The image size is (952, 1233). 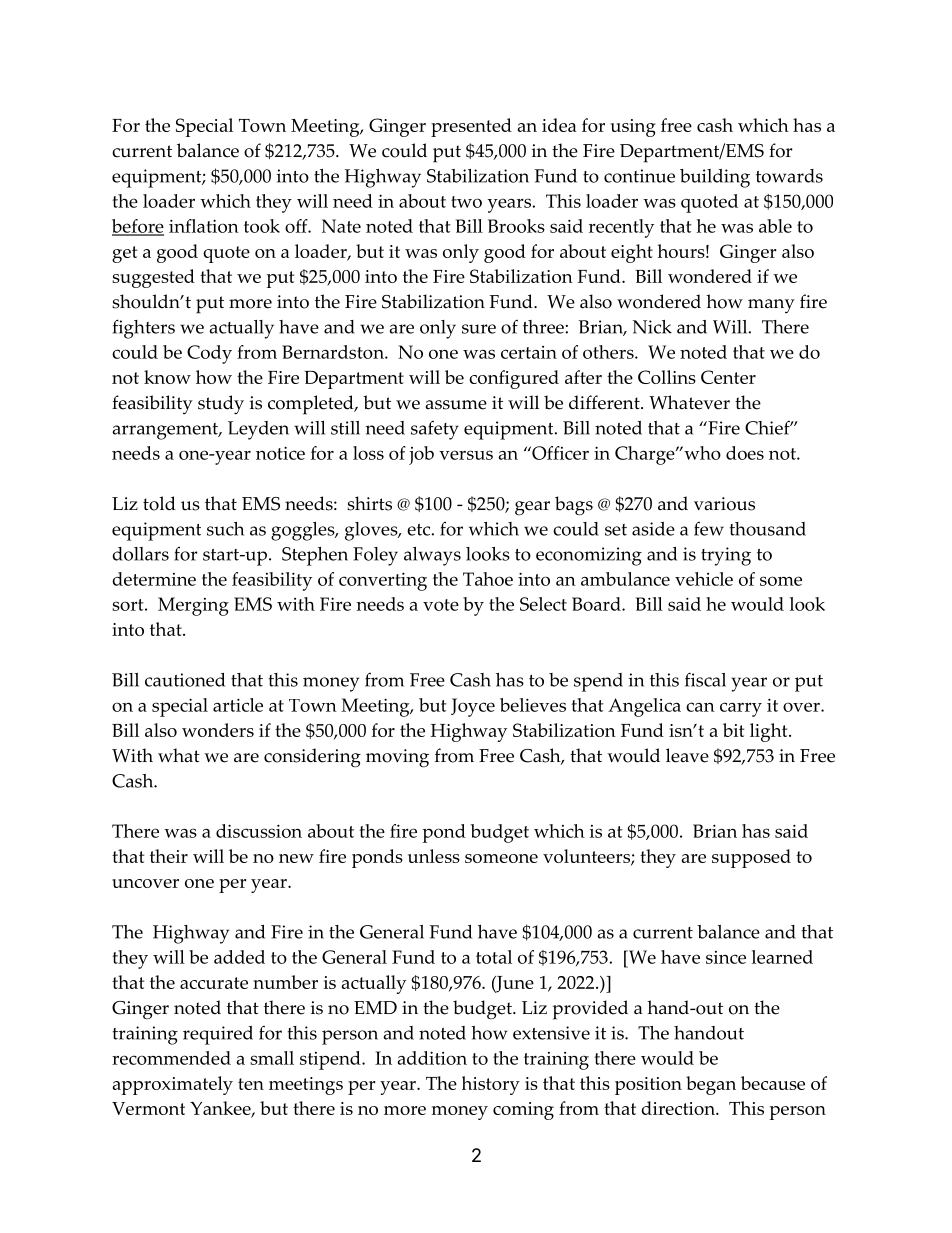 I want to click on presented, so click(x=471, y=127).
